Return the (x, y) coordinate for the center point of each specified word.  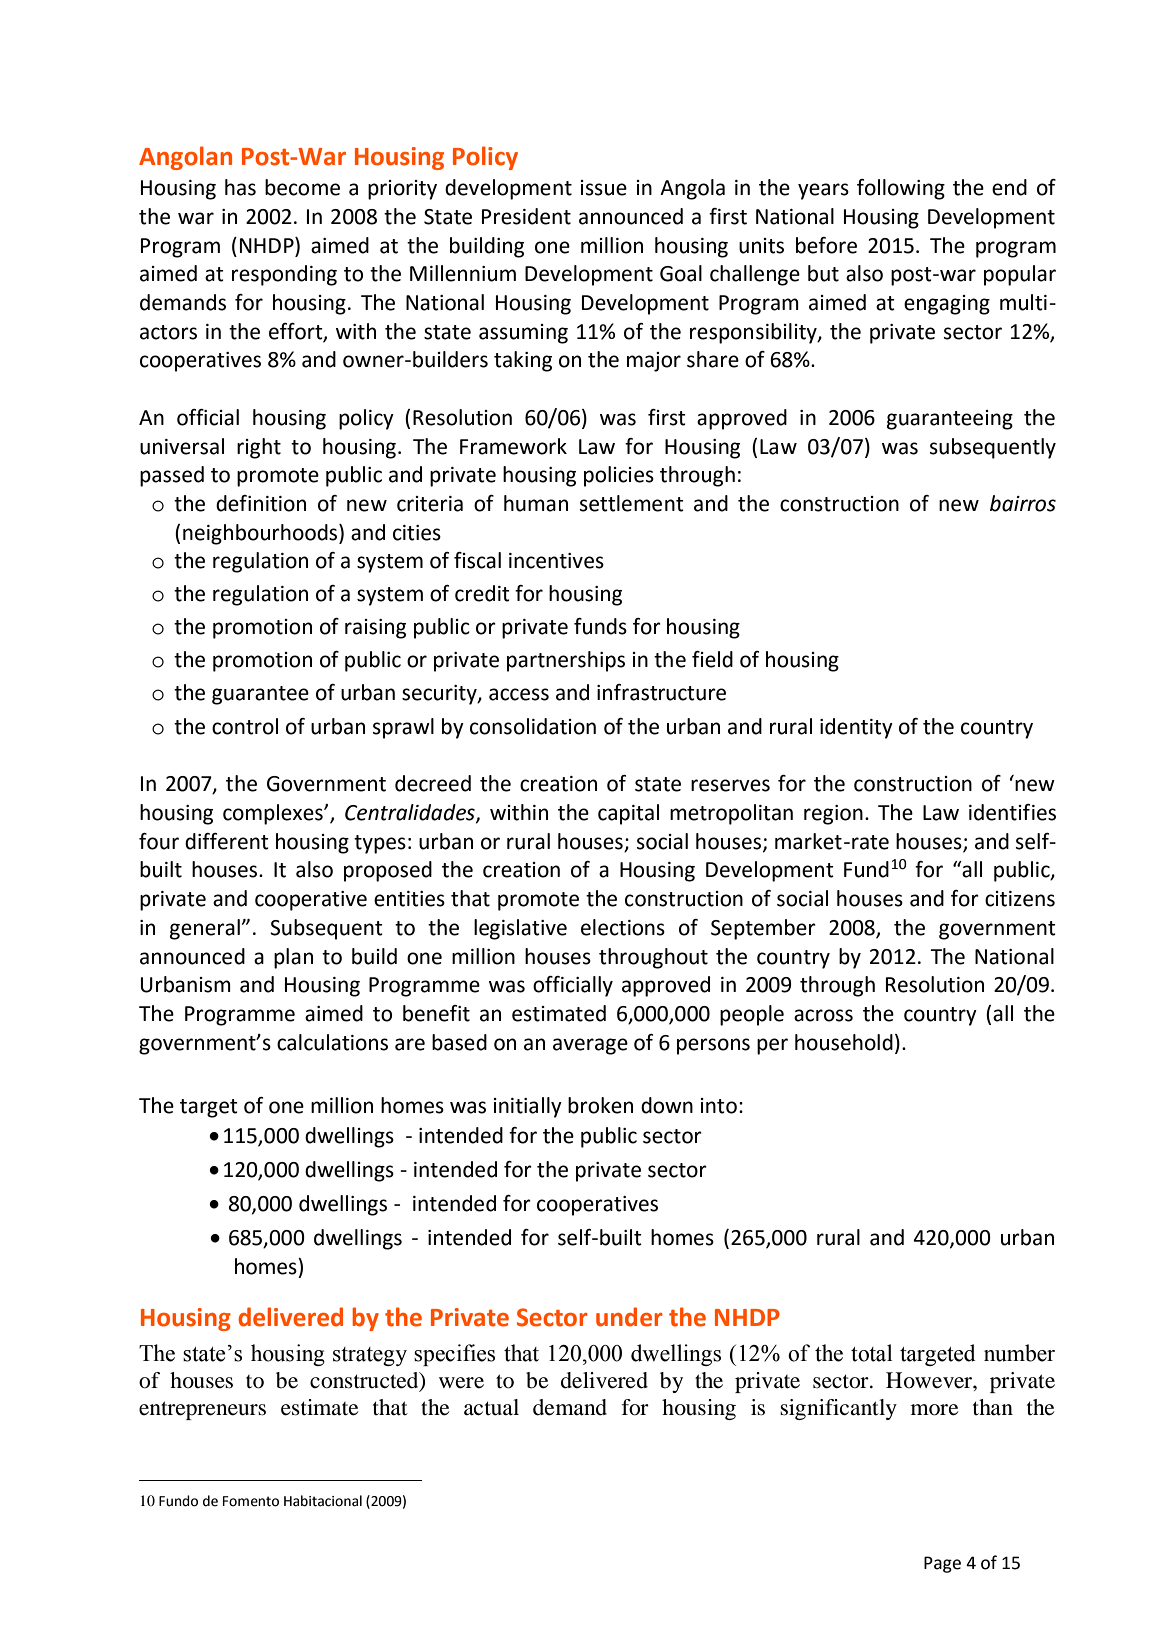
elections (623, 927)
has (240, 187)
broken (600, 1105)
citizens (1020, 899)
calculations (332, 1042)
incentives (556, 561)
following (901, 189)
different (227, 841)
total (871, 1353)
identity (856, 728)
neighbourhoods (261, 534)
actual (491, 1407)
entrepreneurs (202, 1410)
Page (942, 1564)
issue (604, 188)
